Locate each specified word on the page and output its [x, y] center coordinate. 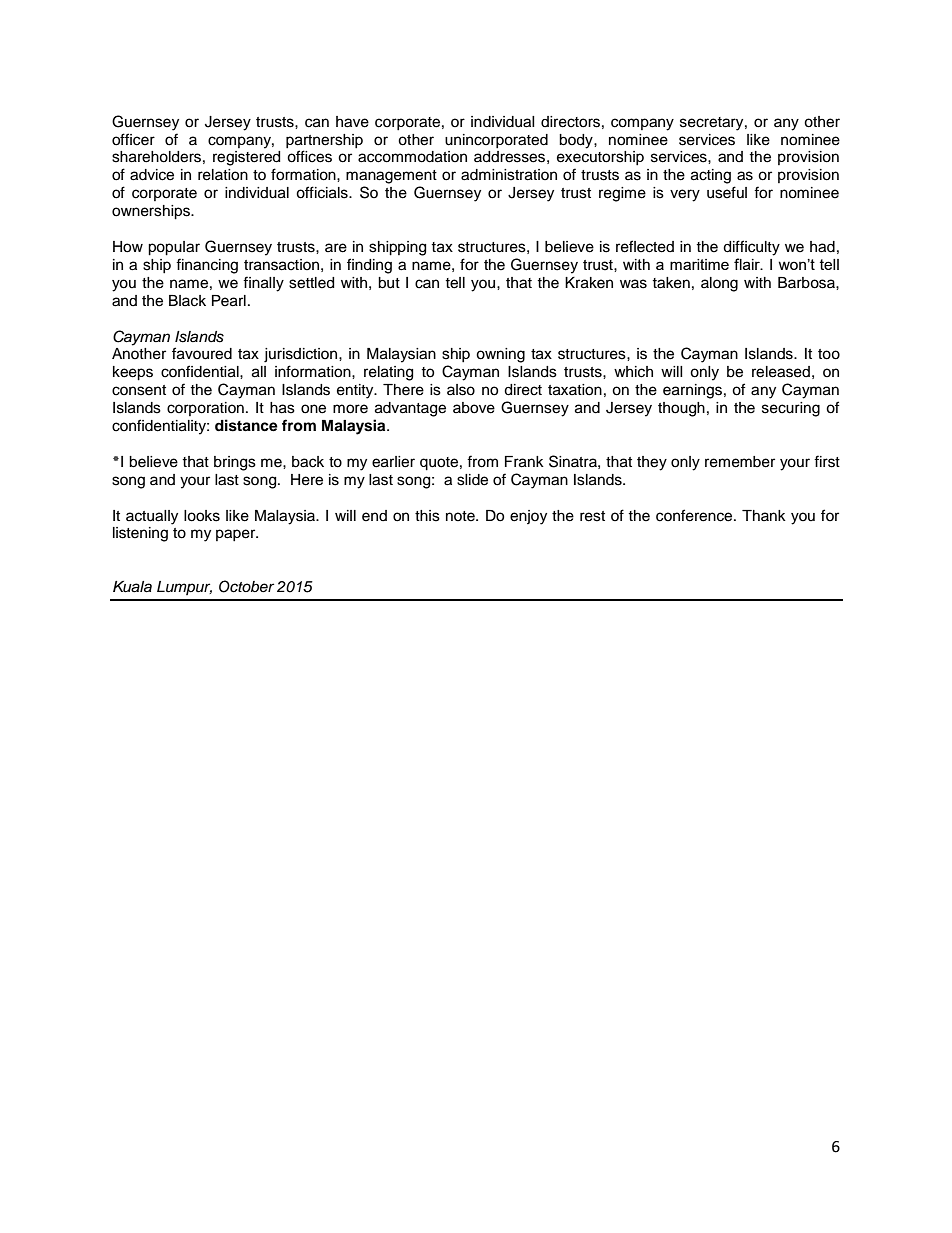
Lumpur [184, 588]
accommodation [412, 157]
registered [246, 158]
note [461, 516]
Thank [764, 515]
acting [711, 176]
